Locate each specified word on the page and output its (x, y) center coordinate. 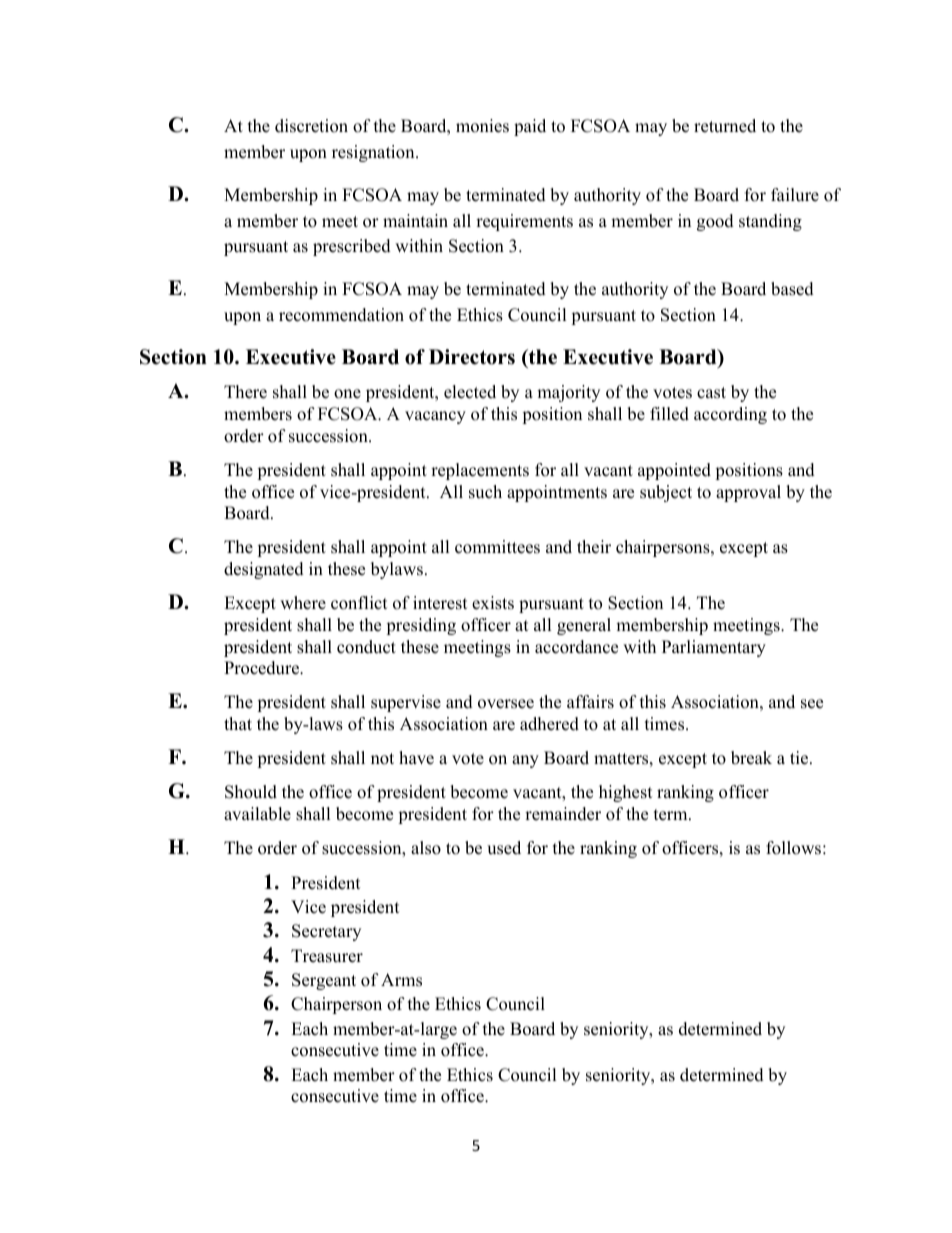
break (751, 758)
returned (725, 126)
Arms (401, 980)
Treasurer (327, 956)
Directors (472, 357)
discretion (311, 126)
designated (264, 570)
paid (530, 127)
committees (497, 547)
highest (626, 793)
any (525, 761)
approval (748, 493)
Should (251, 792)
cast (711, 393)
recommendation (341, 315)
